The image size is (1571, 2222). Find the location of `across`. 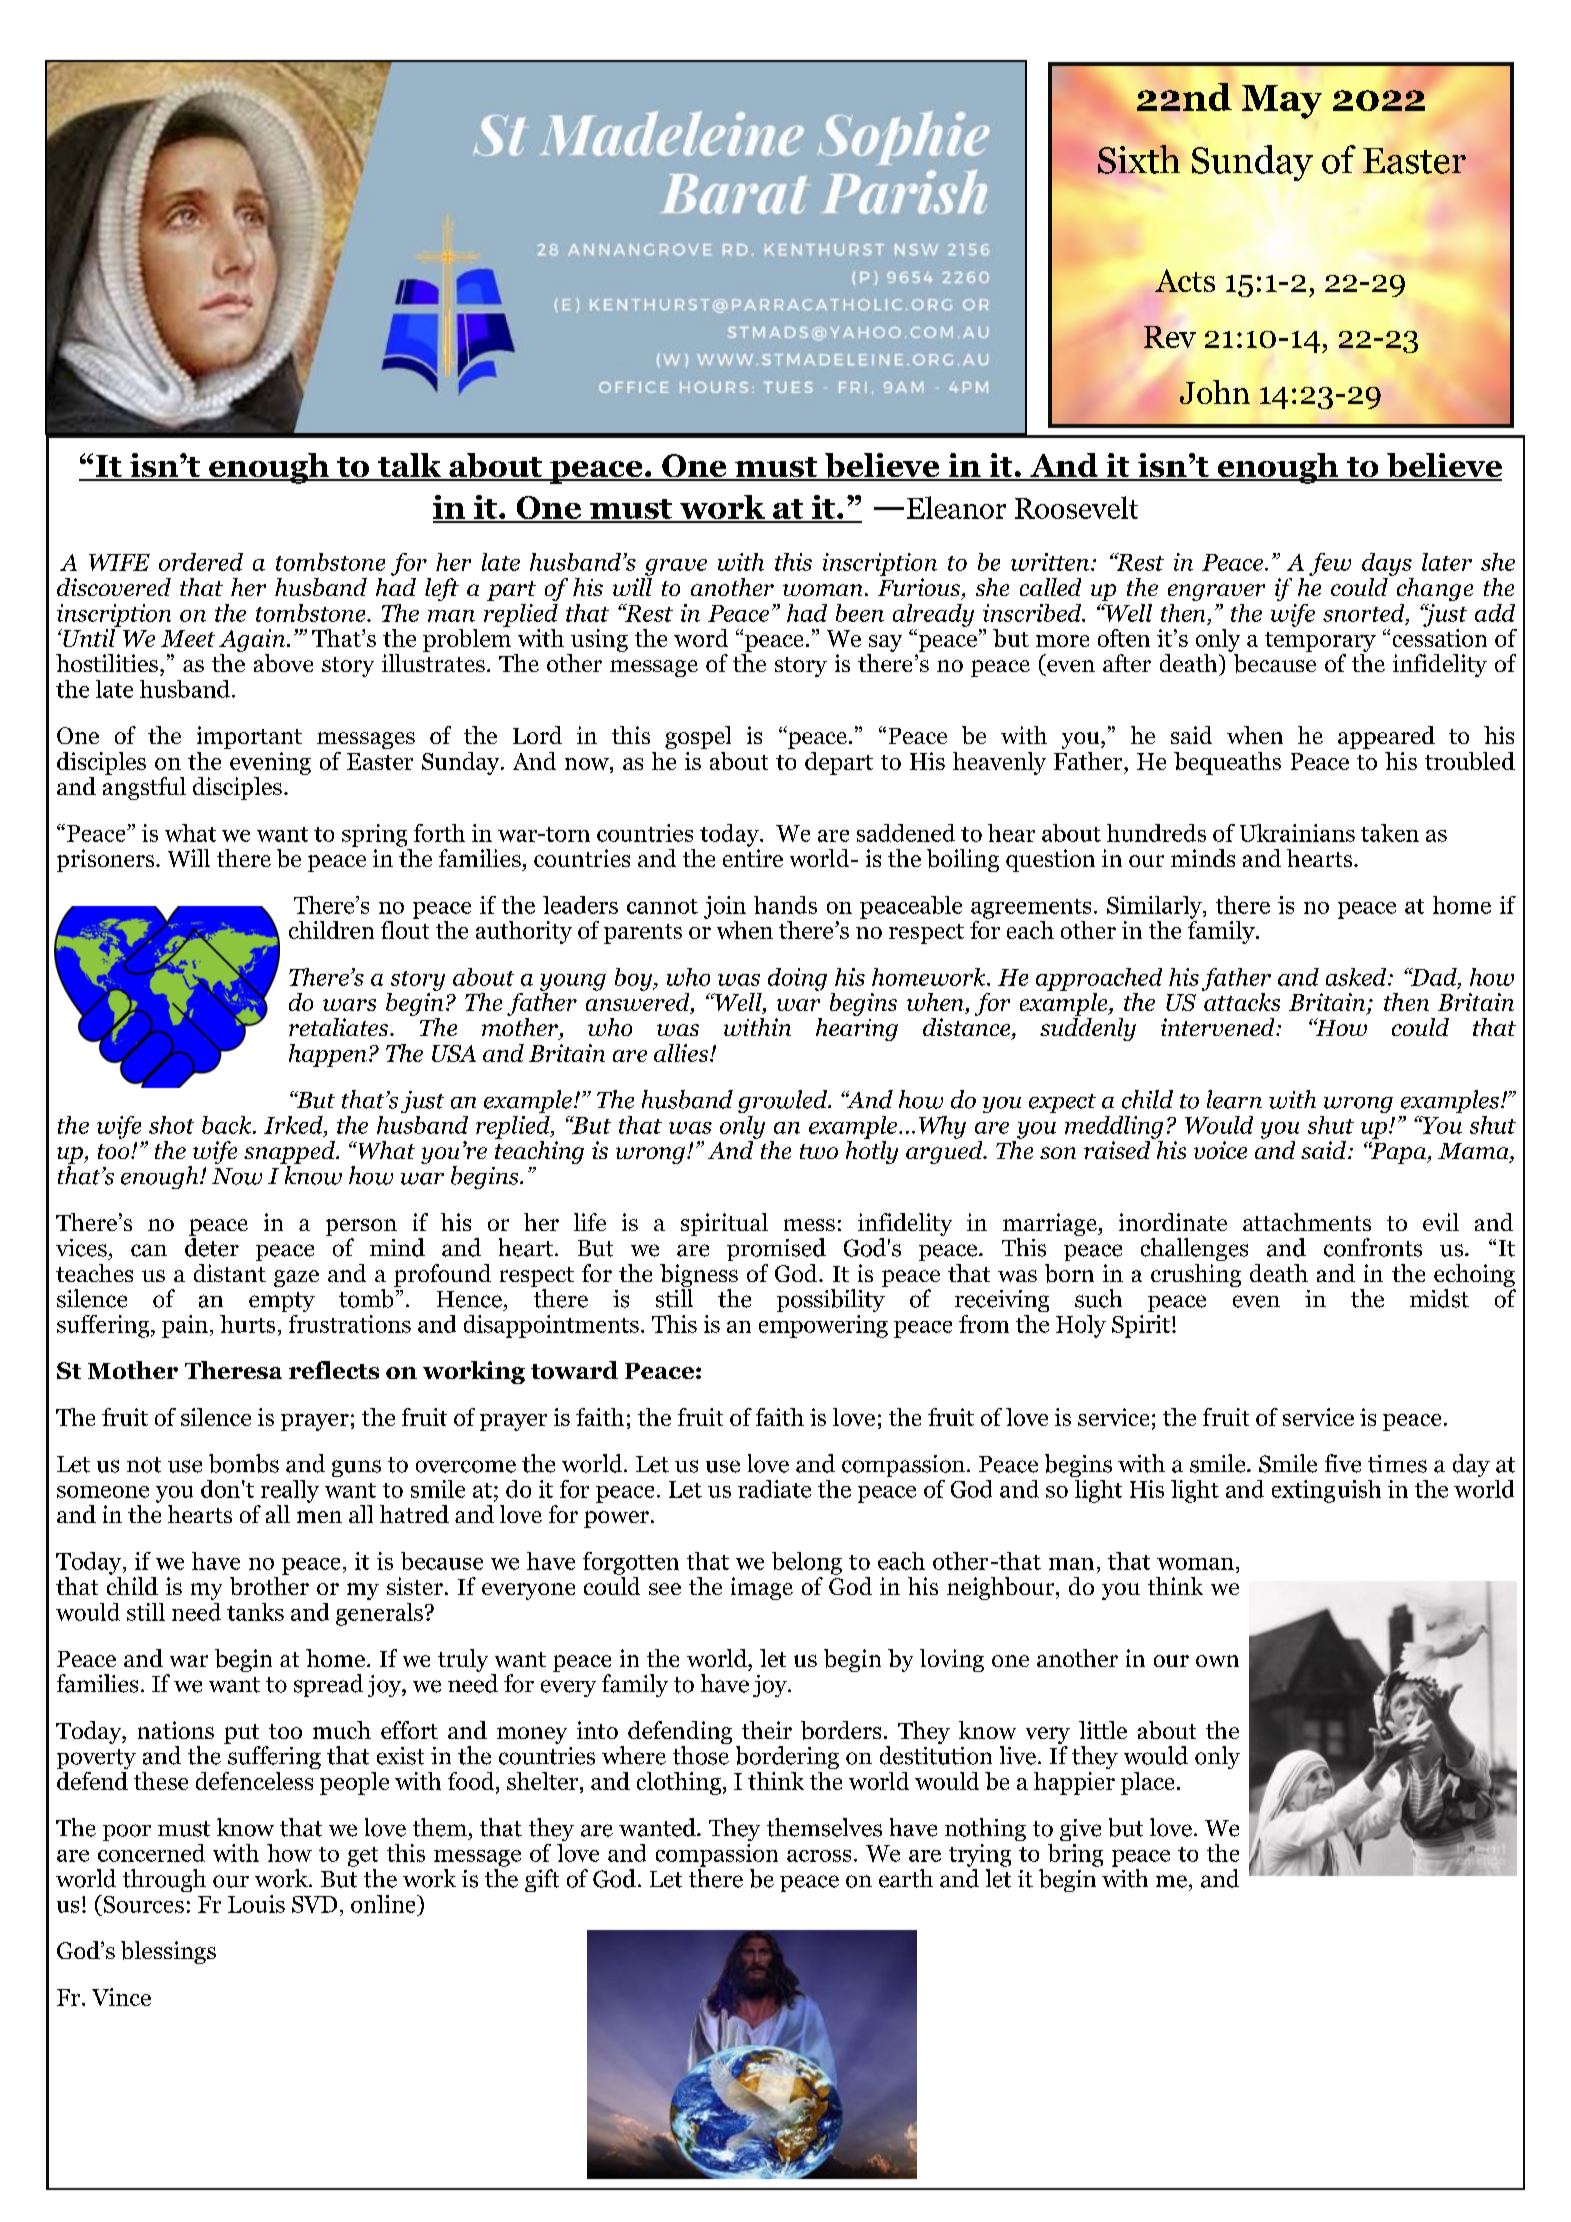

across is located at coordinates (819, 1856).
